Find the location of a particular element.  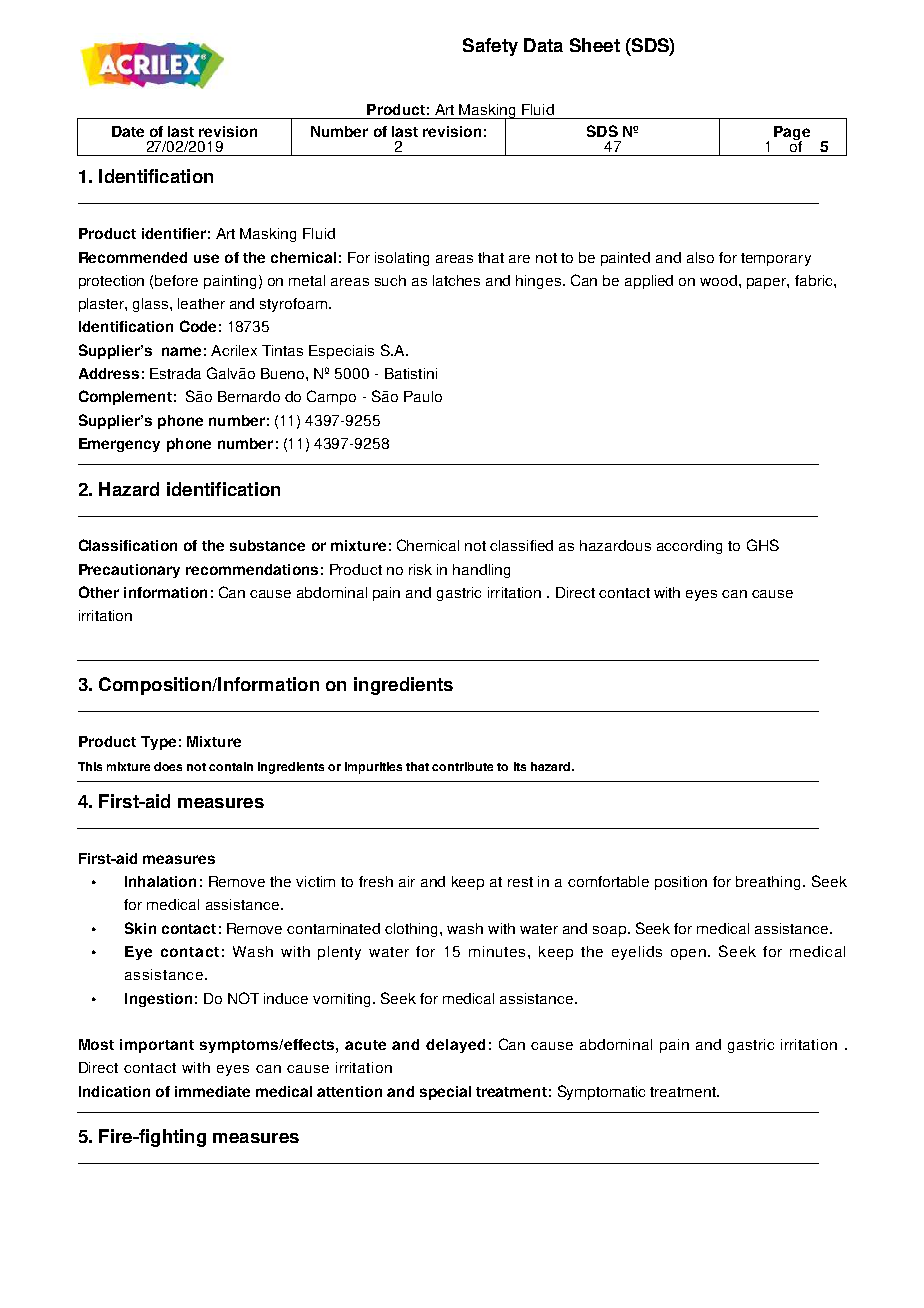

Date is located at coordinates (128, 131).
